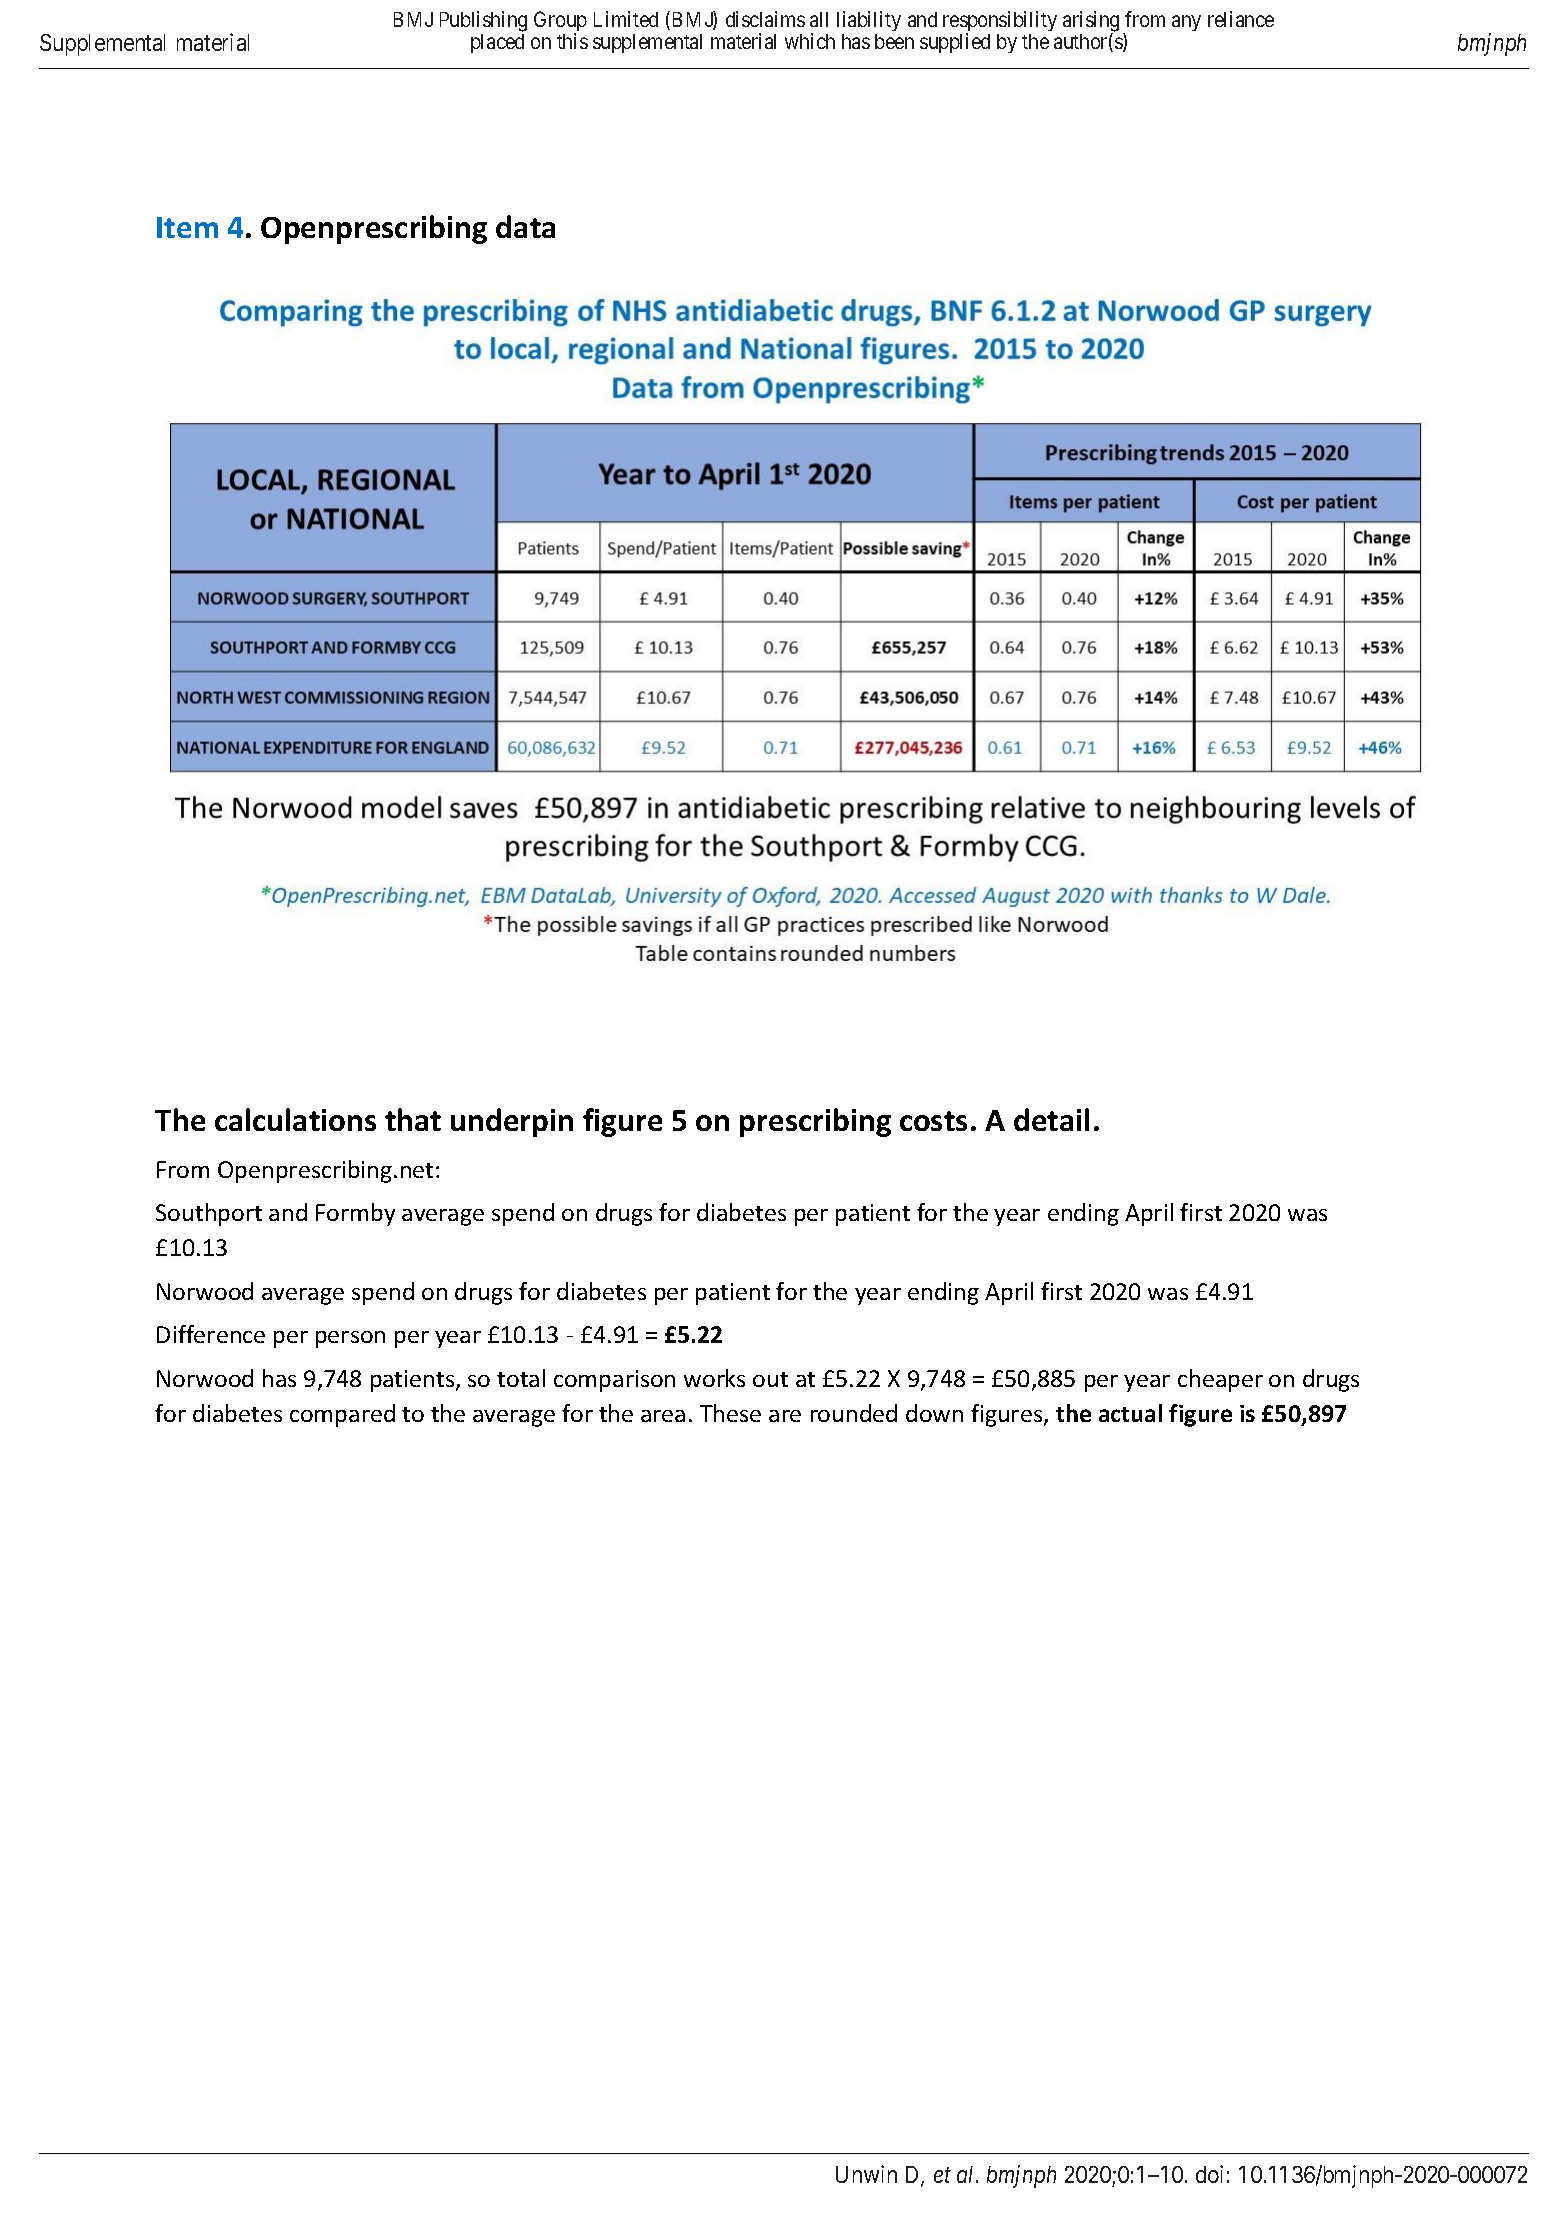 Image resolution: width=1568 pixels, height=2218 pixels. What do you see at coordinates (765, 19) in the screenshot?
I see `disclaims` at bounding box center [765, 19].
